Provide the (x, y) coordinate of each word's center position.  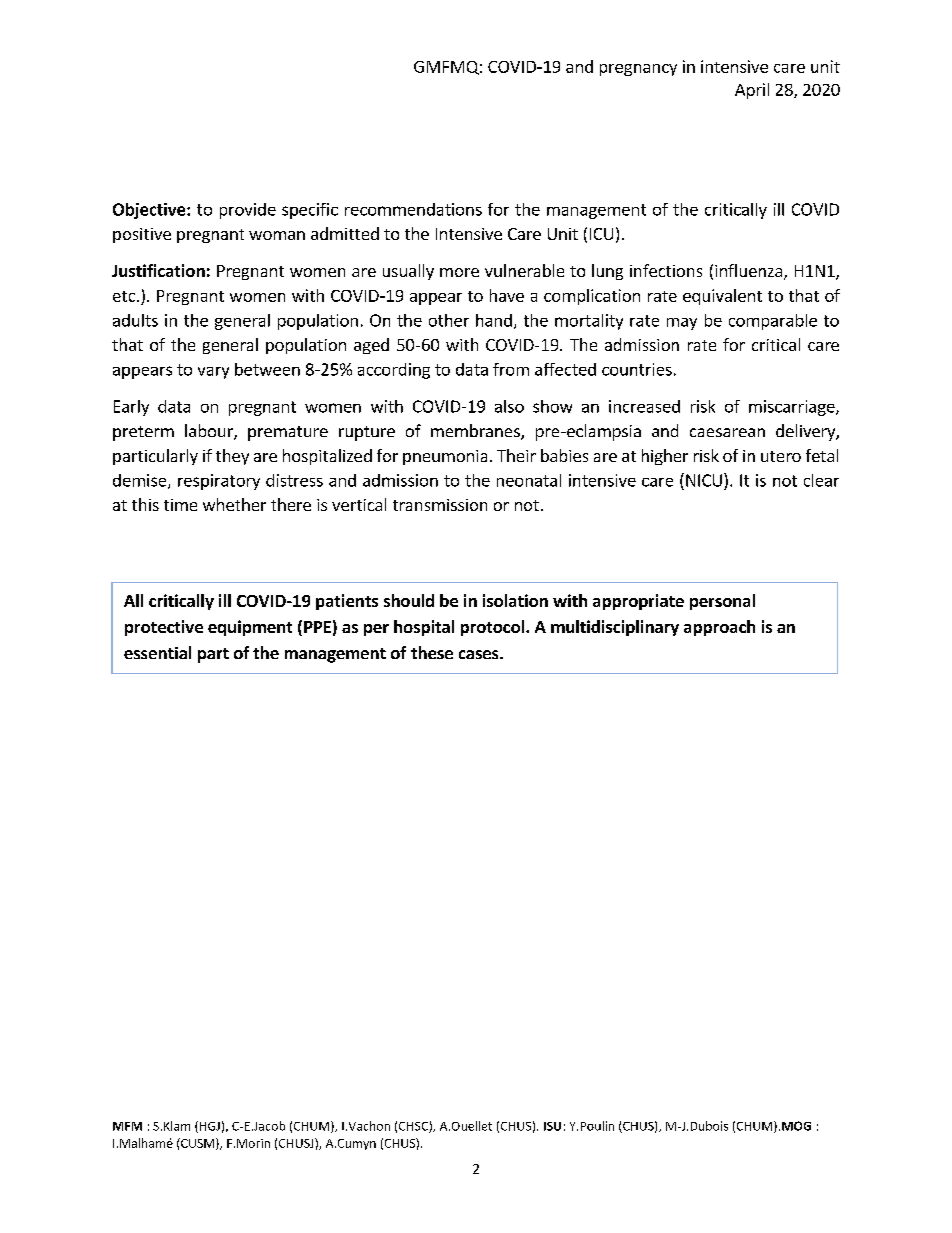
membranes (476, 432)
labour (210, 432)
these (432, 652)
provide (248, 211)
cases (480, 654)
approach (719, 628)
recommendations (413, 209)
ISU (552, 1126)
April (752, 91)
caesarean (727, 432)
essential (157, 652)
